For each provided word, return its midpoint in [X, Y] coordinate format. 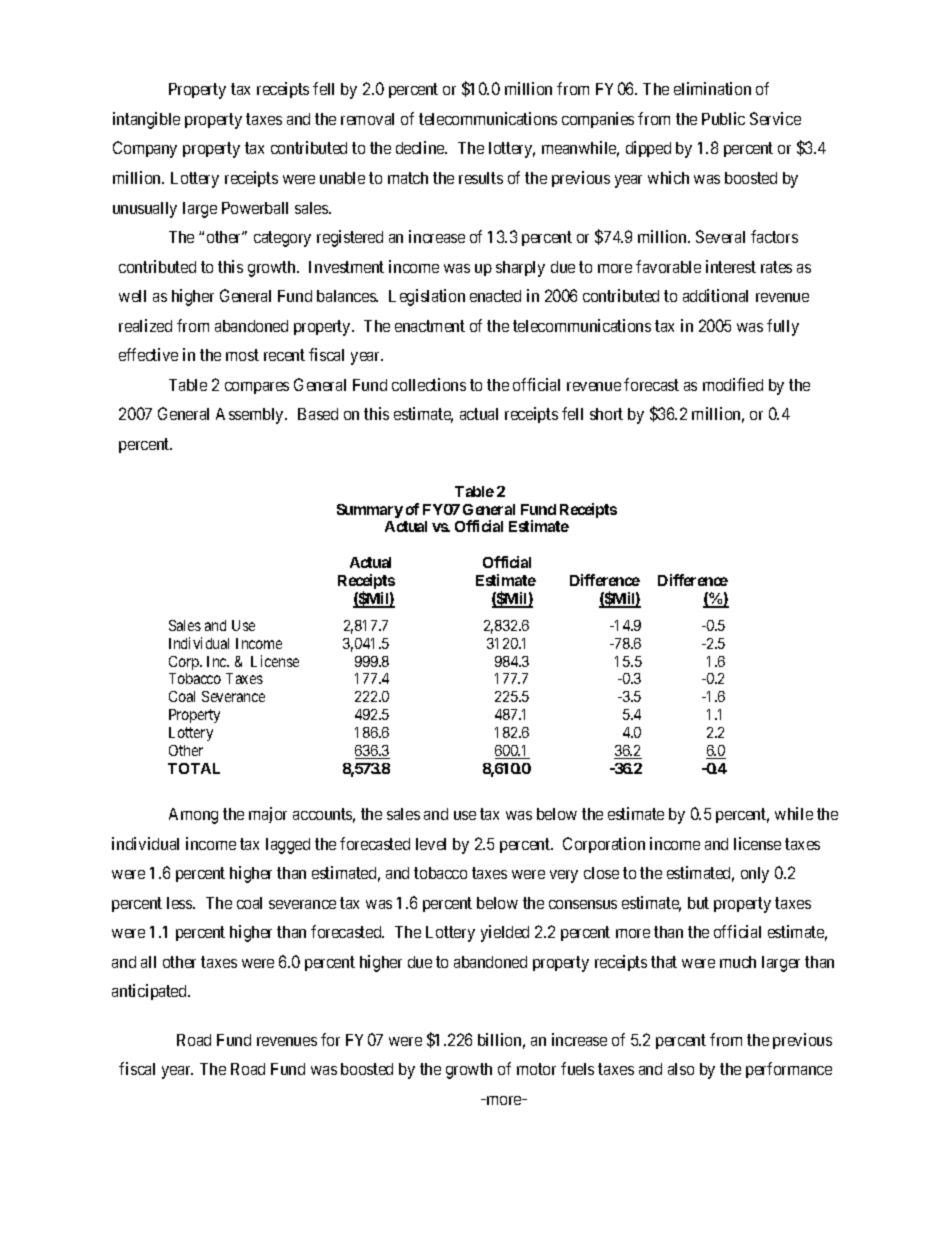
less [180, 903]
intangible [146, 120]
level [431, 844]
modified [733, 384]
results [481, 178]
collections [429, 384]
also [681, 1069]
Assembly [251, 416]
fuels [577, 1068]
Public [723, 118]
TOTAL [194, 768]
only [755, 875]
